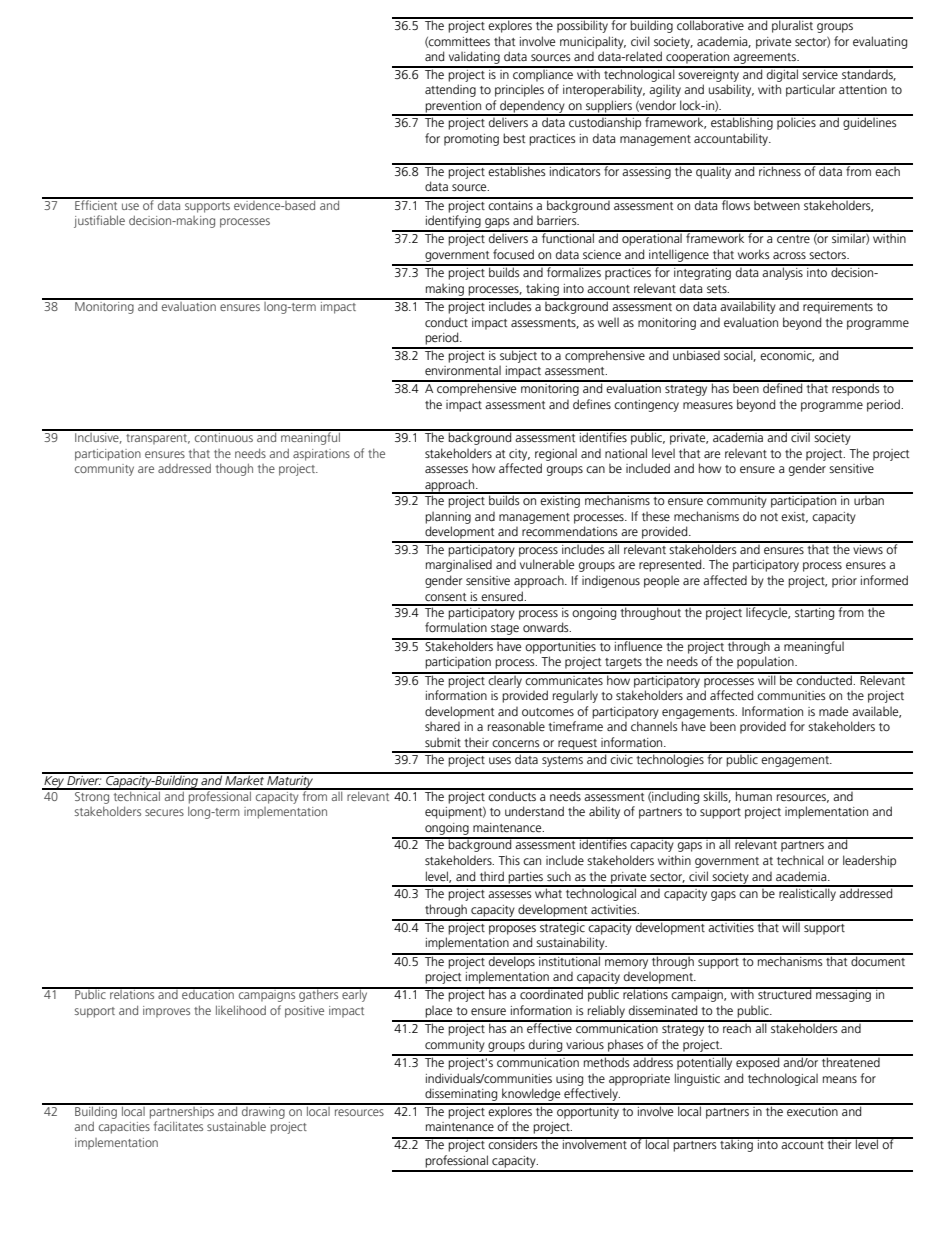 The image size is (952, 1233). Describe the element at coordinates (519, 90) in the document. I see `principles` at that location.
